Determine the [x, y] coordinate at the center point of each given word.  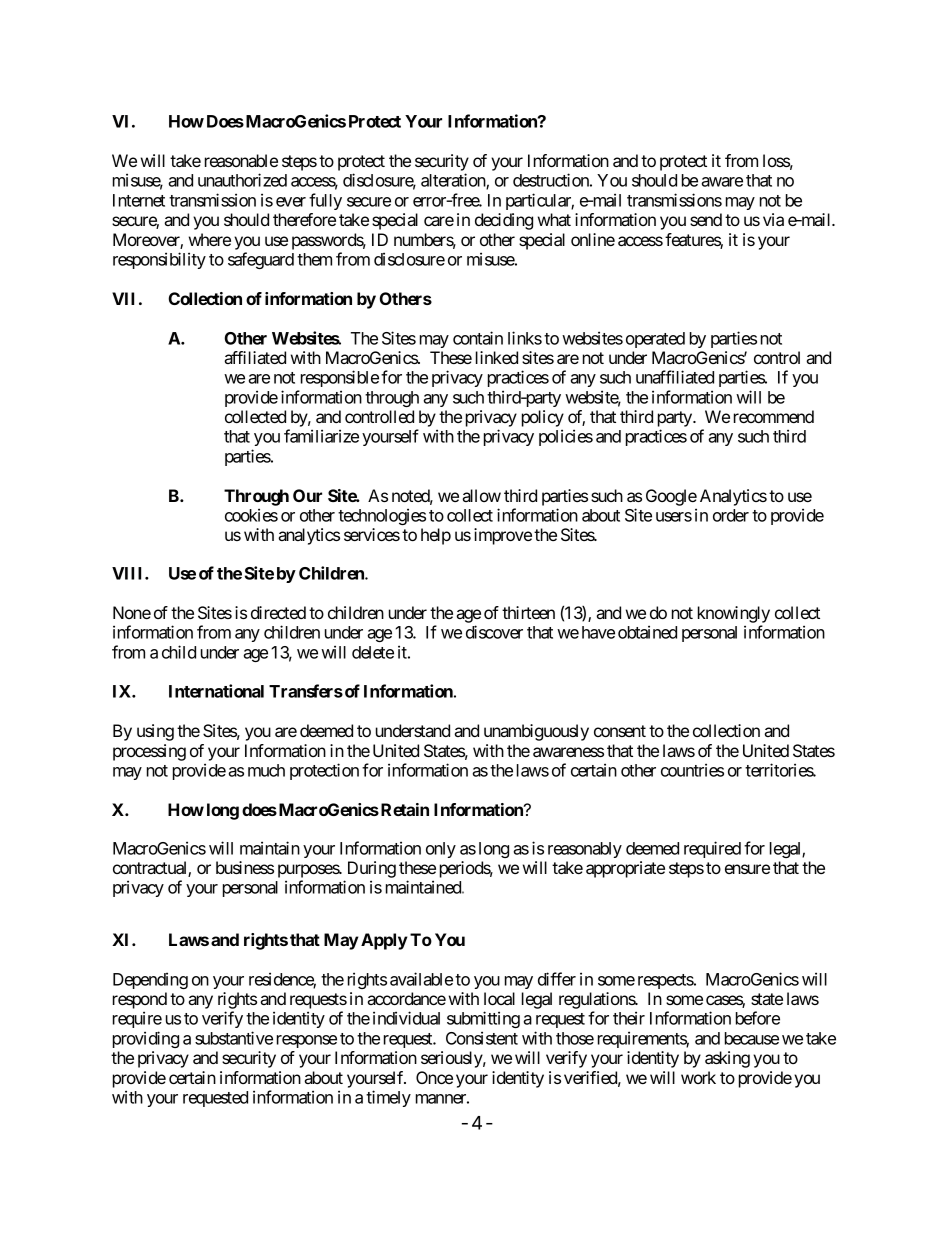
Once [434, 1077]
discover [494, 632]
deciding [504, 221]
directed [278, 612]
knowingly [734, 614]
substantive [234, 1038]
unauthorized [242, 180]
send [706, 219]
